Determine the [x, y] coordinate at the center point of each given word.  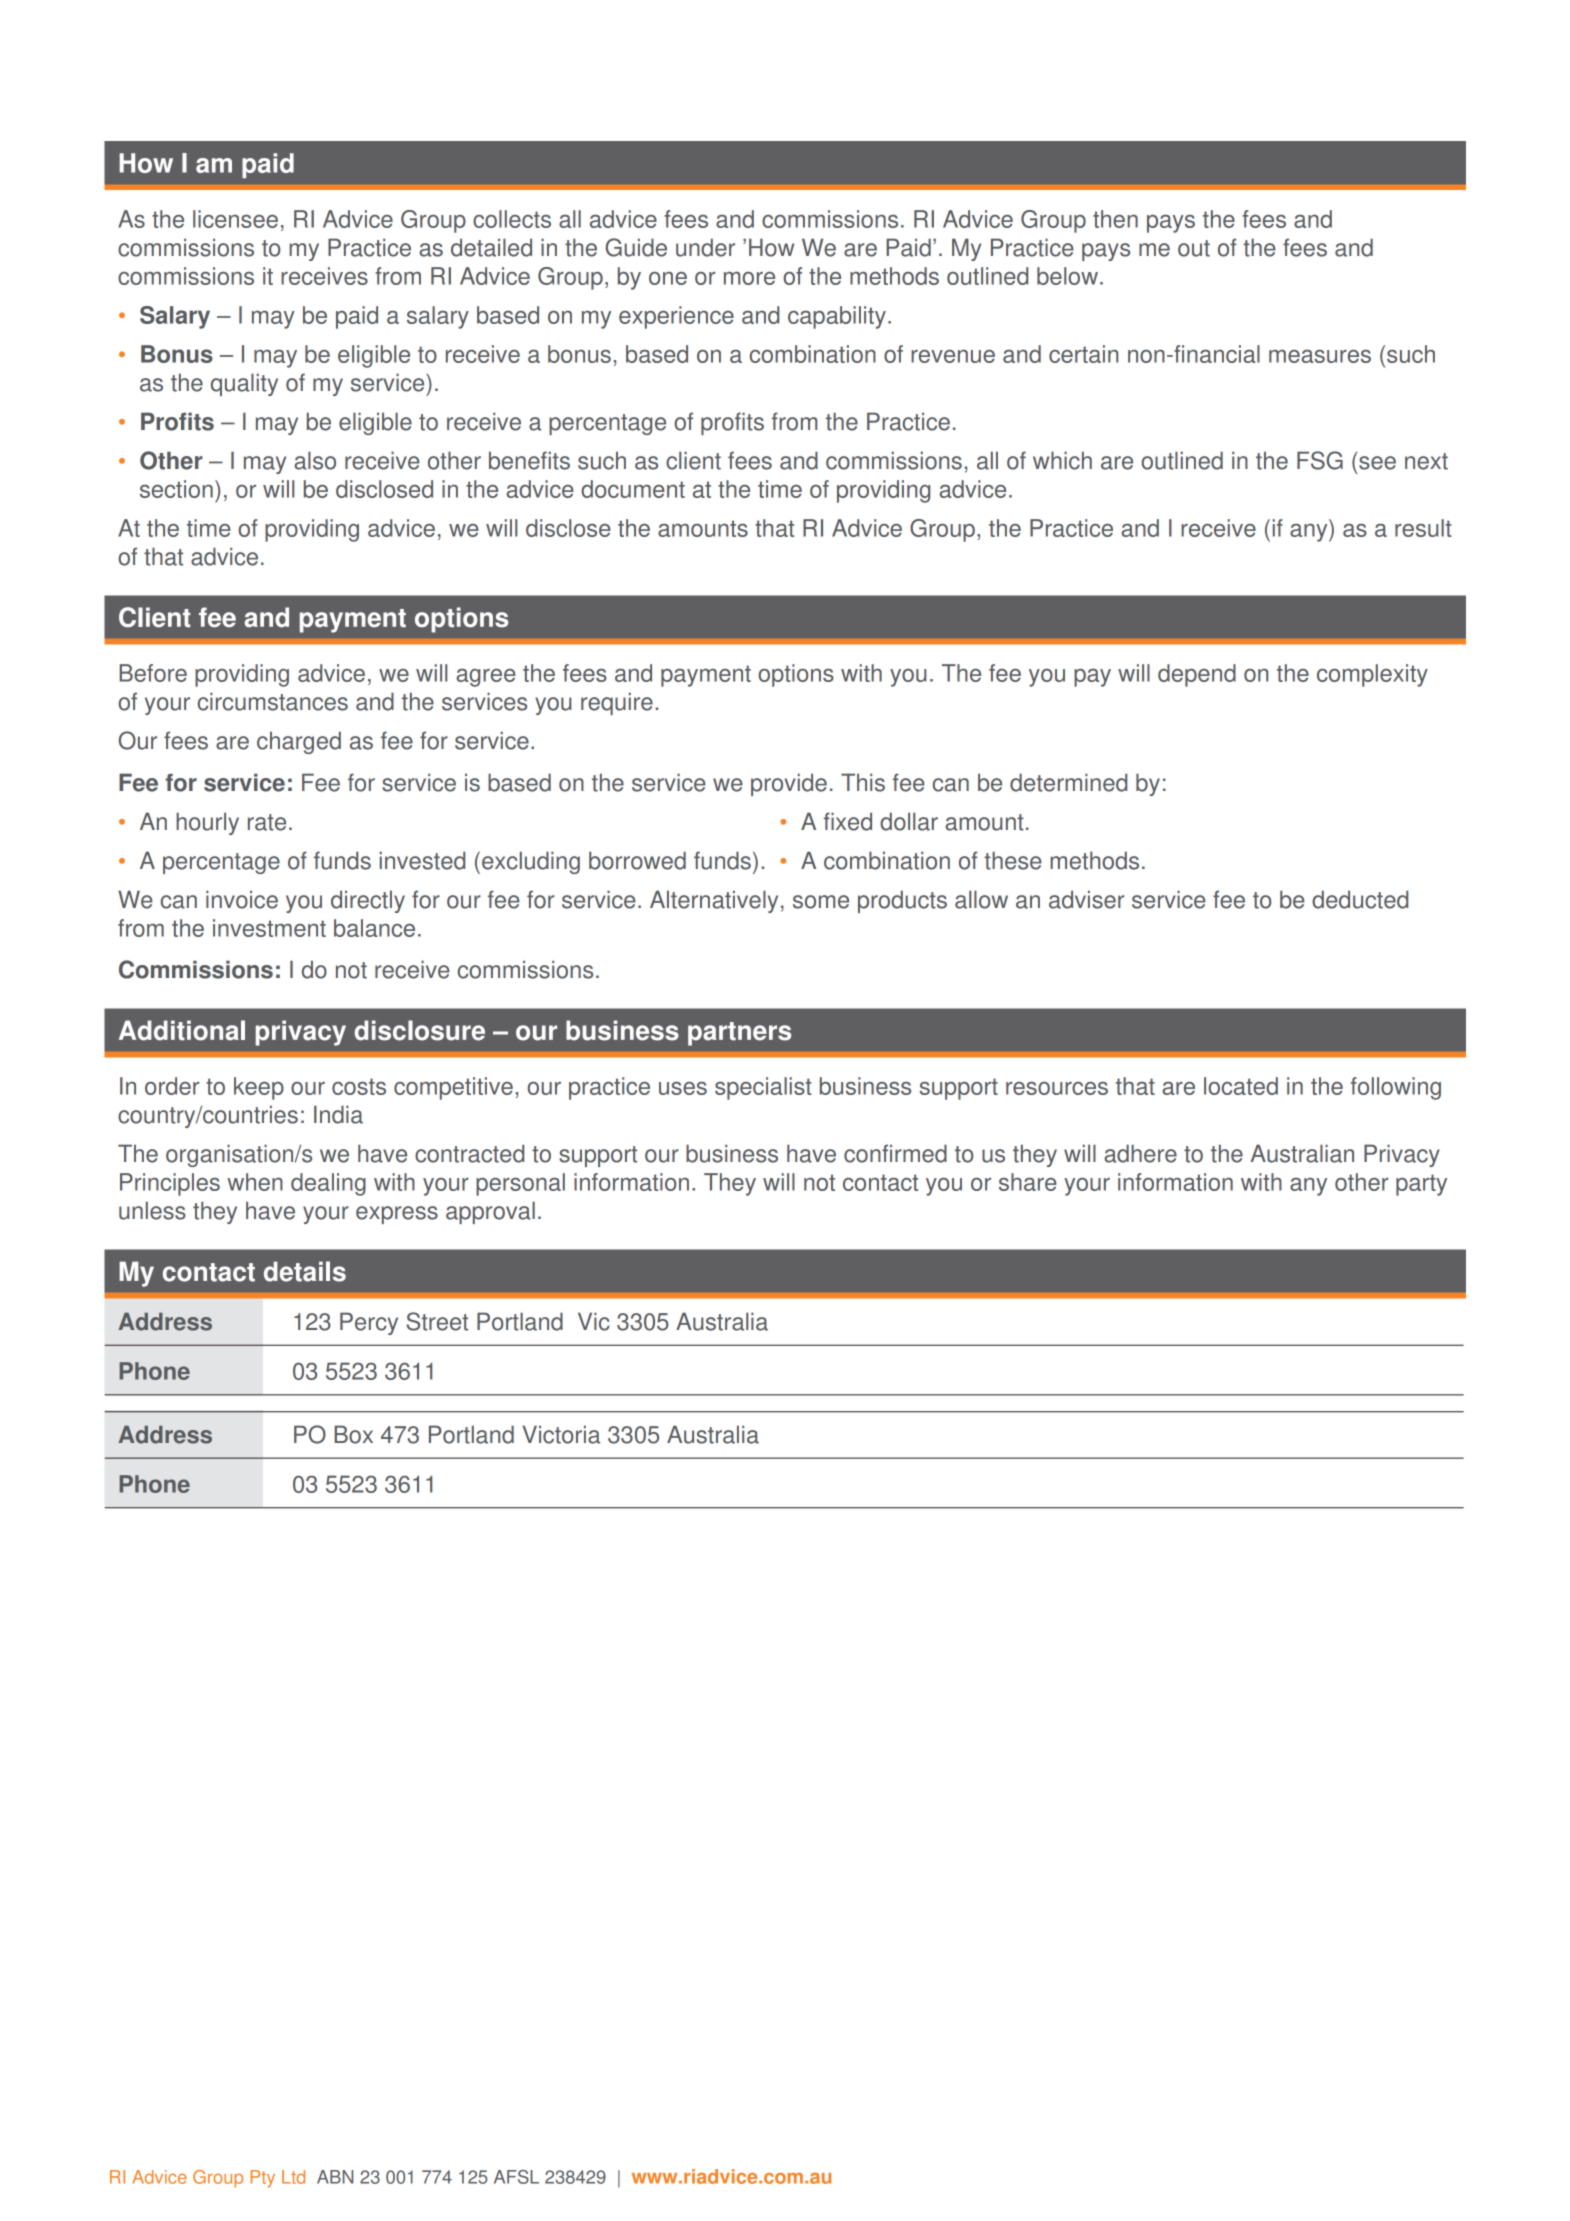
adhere [1140, 1153]
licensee [235, 219]
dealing [328, 1184]
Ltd [293, 2177]
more [749, 278]
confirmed [895, 1153]
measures [1320, 356]
